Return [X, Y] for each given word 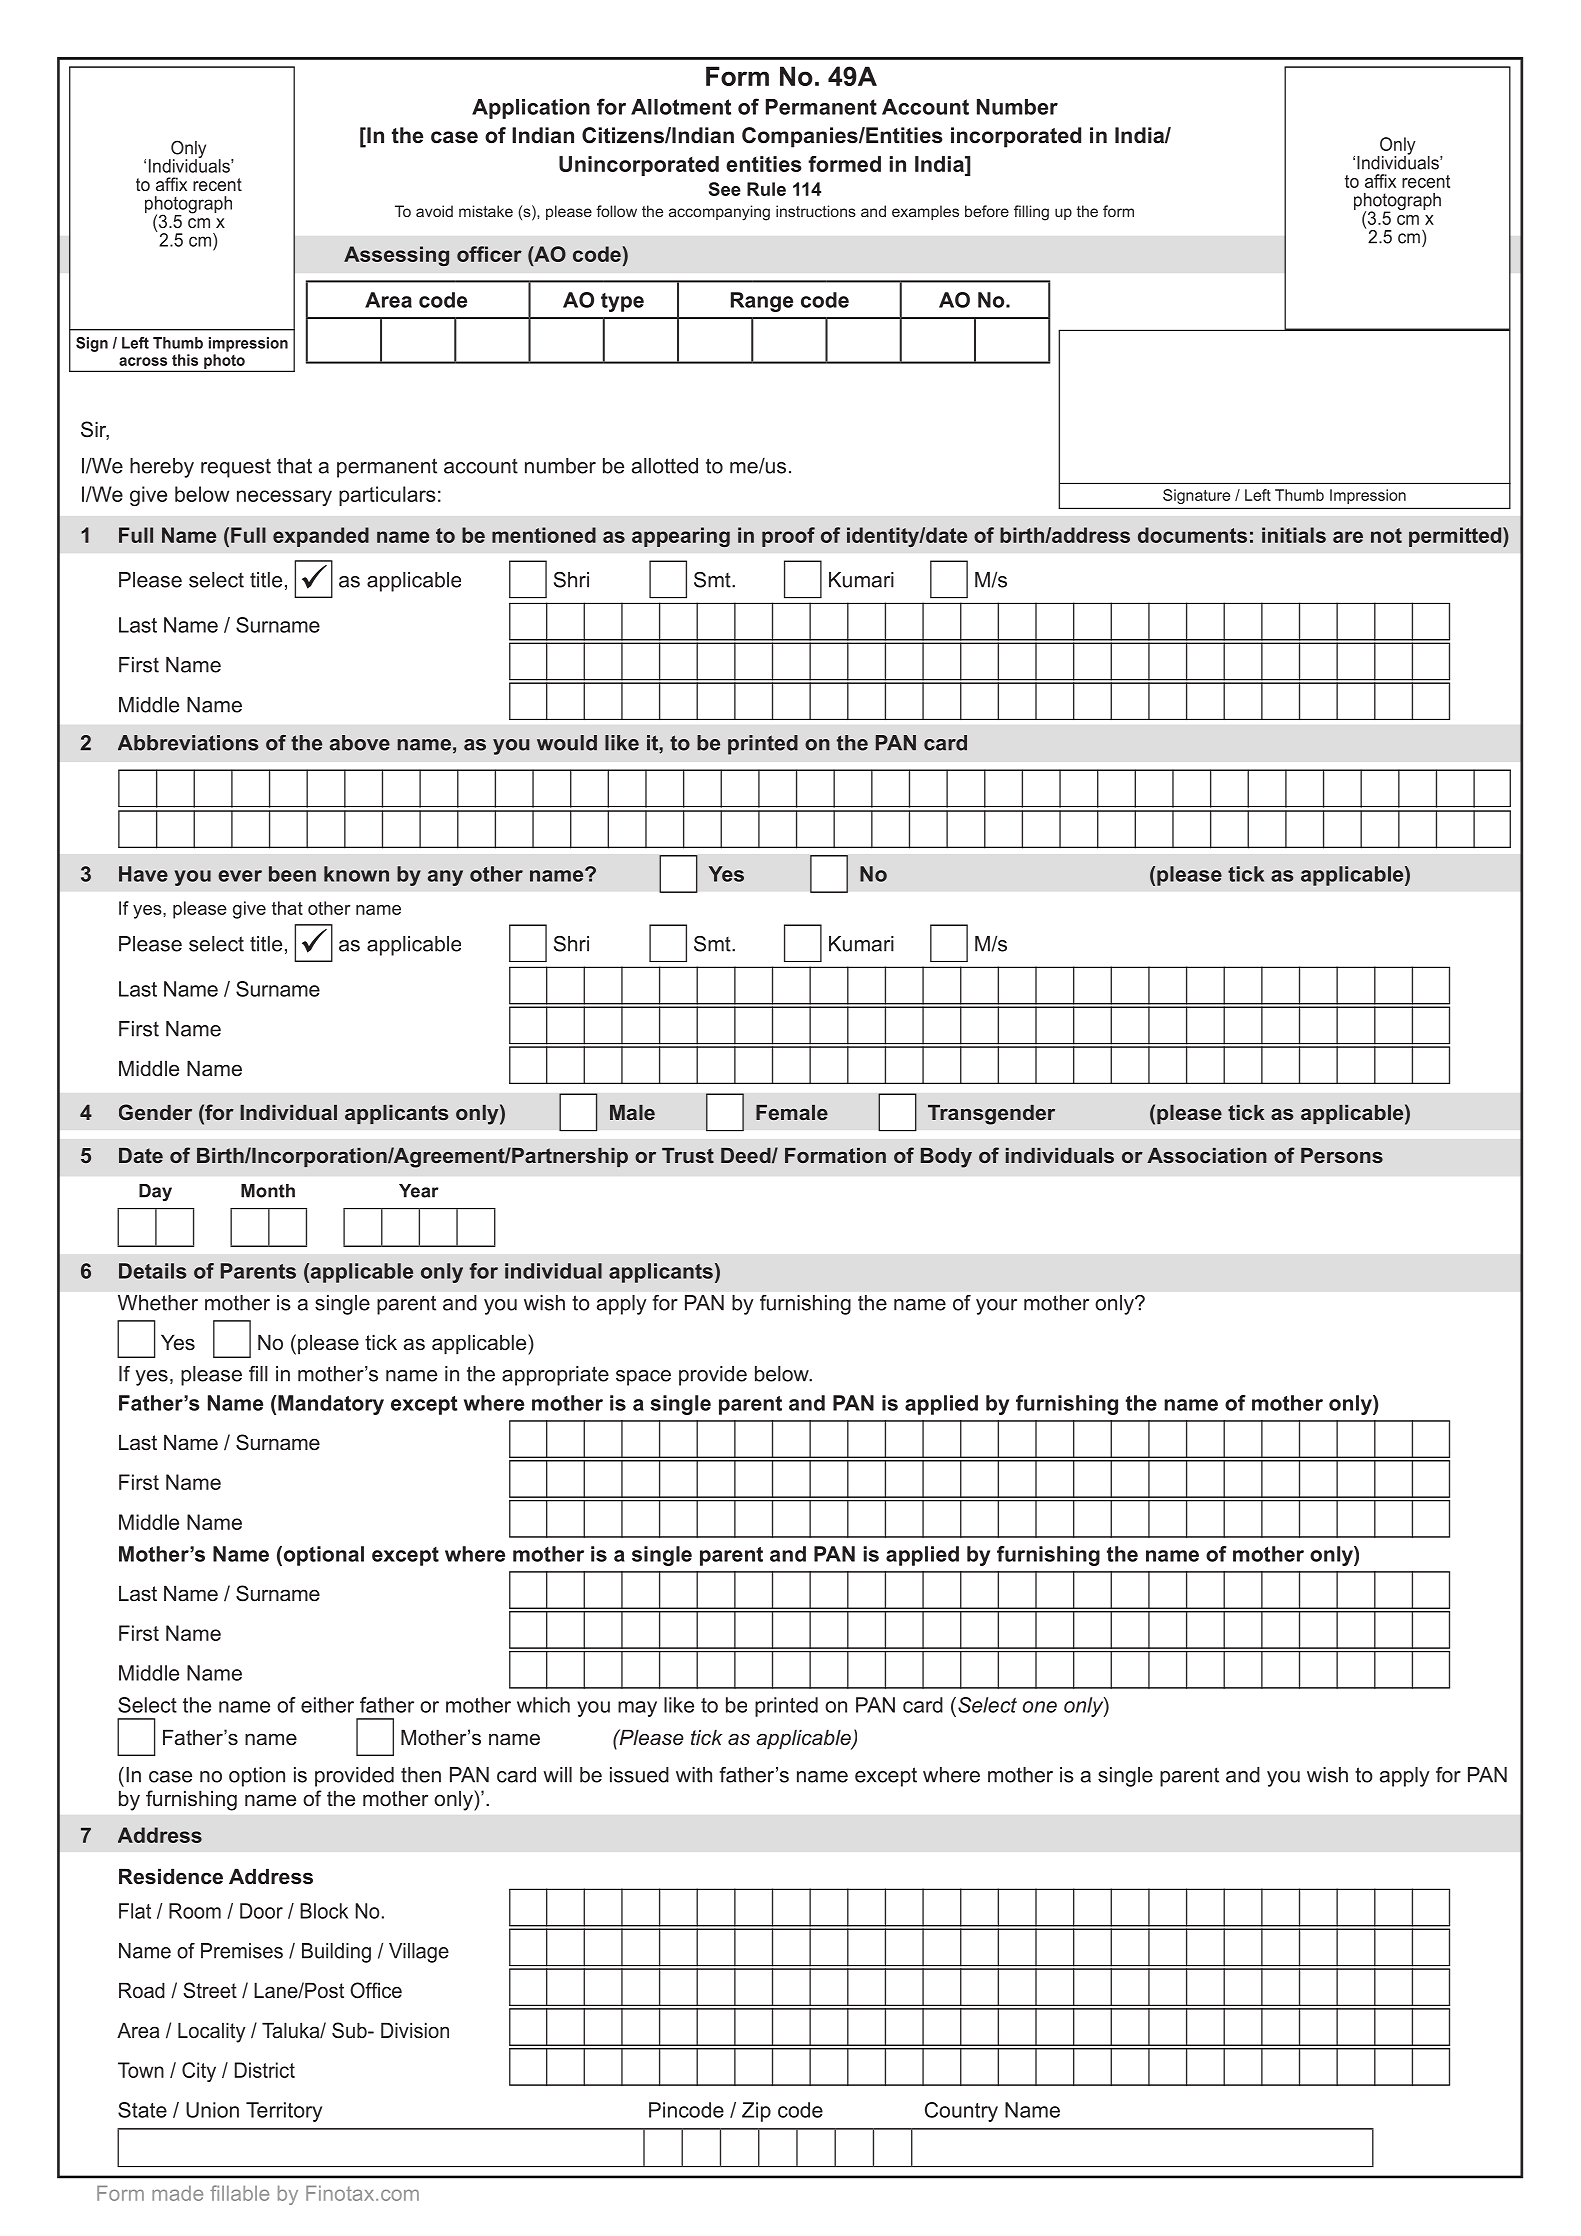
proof [788, 537]
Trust [688, 1155]
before [987, 211]
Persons [1342, 1155]
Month [268, 1191]
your [996, 1307]
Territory [284, 2112]
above [360, 743]
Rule [766, 189]
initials [1294, 535]
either [327, 1705]
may [637, 1709]
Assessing [396, 256]
